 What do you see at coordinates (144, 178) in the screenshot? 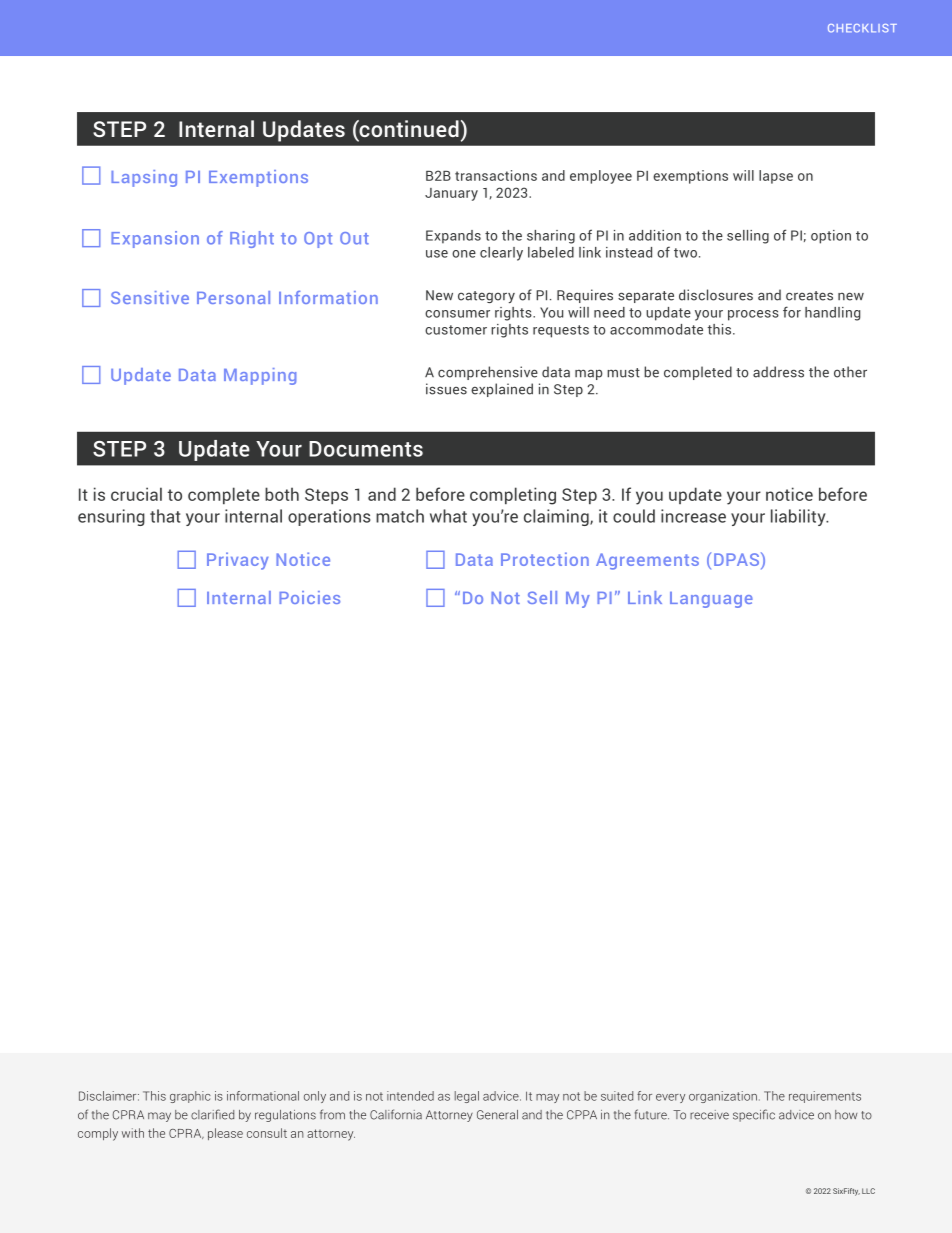
I see `Lapsing` at bounding box center [144, 178].
